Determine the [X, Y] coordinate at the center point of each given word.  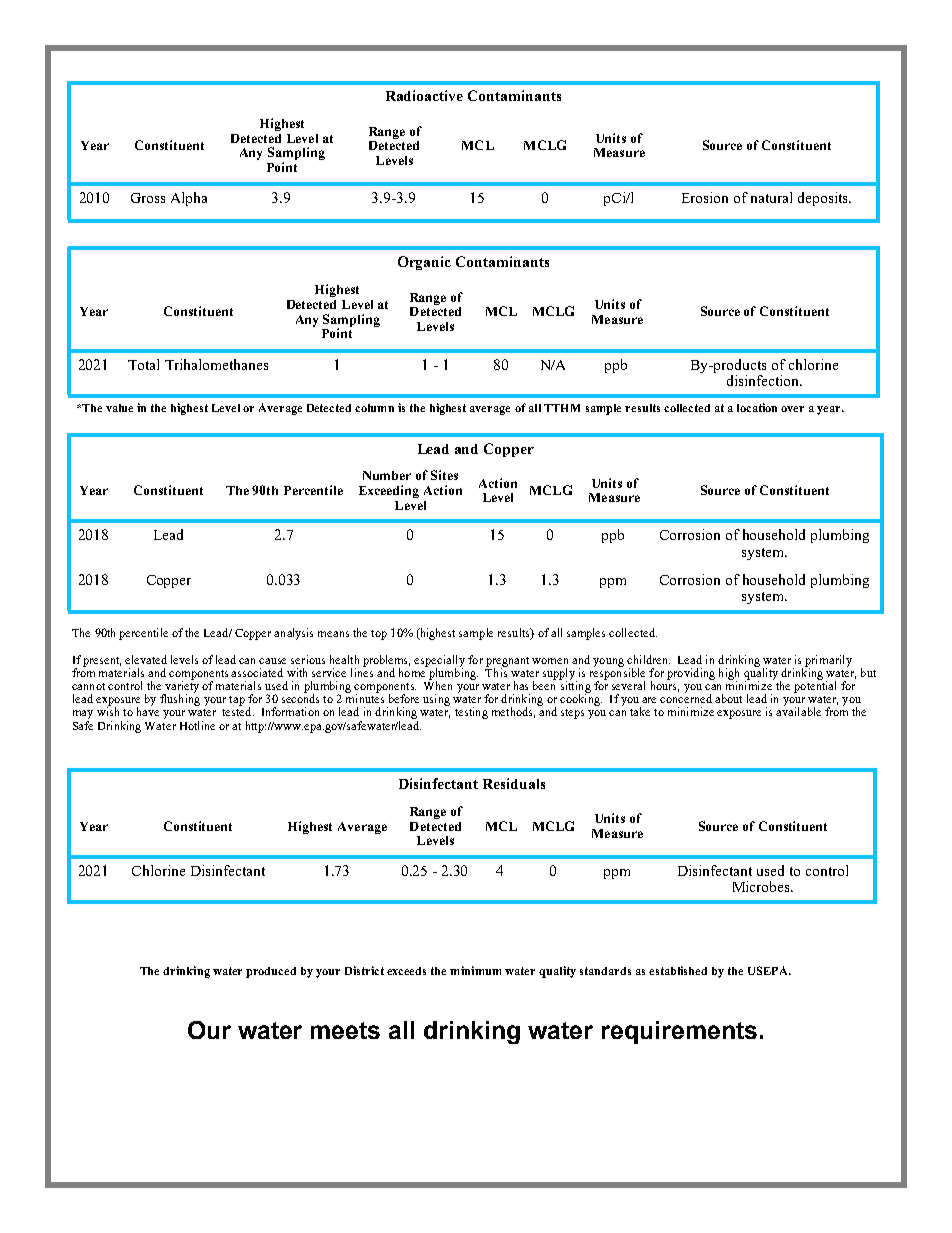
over [792, 409]
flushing [180, 699]
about [728, 698]
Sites [444, 475]
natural [771, 197]
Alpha [189, 199]
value [119, 408]
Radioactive [424, 95]
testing [471, 713]
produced [271, 972]
